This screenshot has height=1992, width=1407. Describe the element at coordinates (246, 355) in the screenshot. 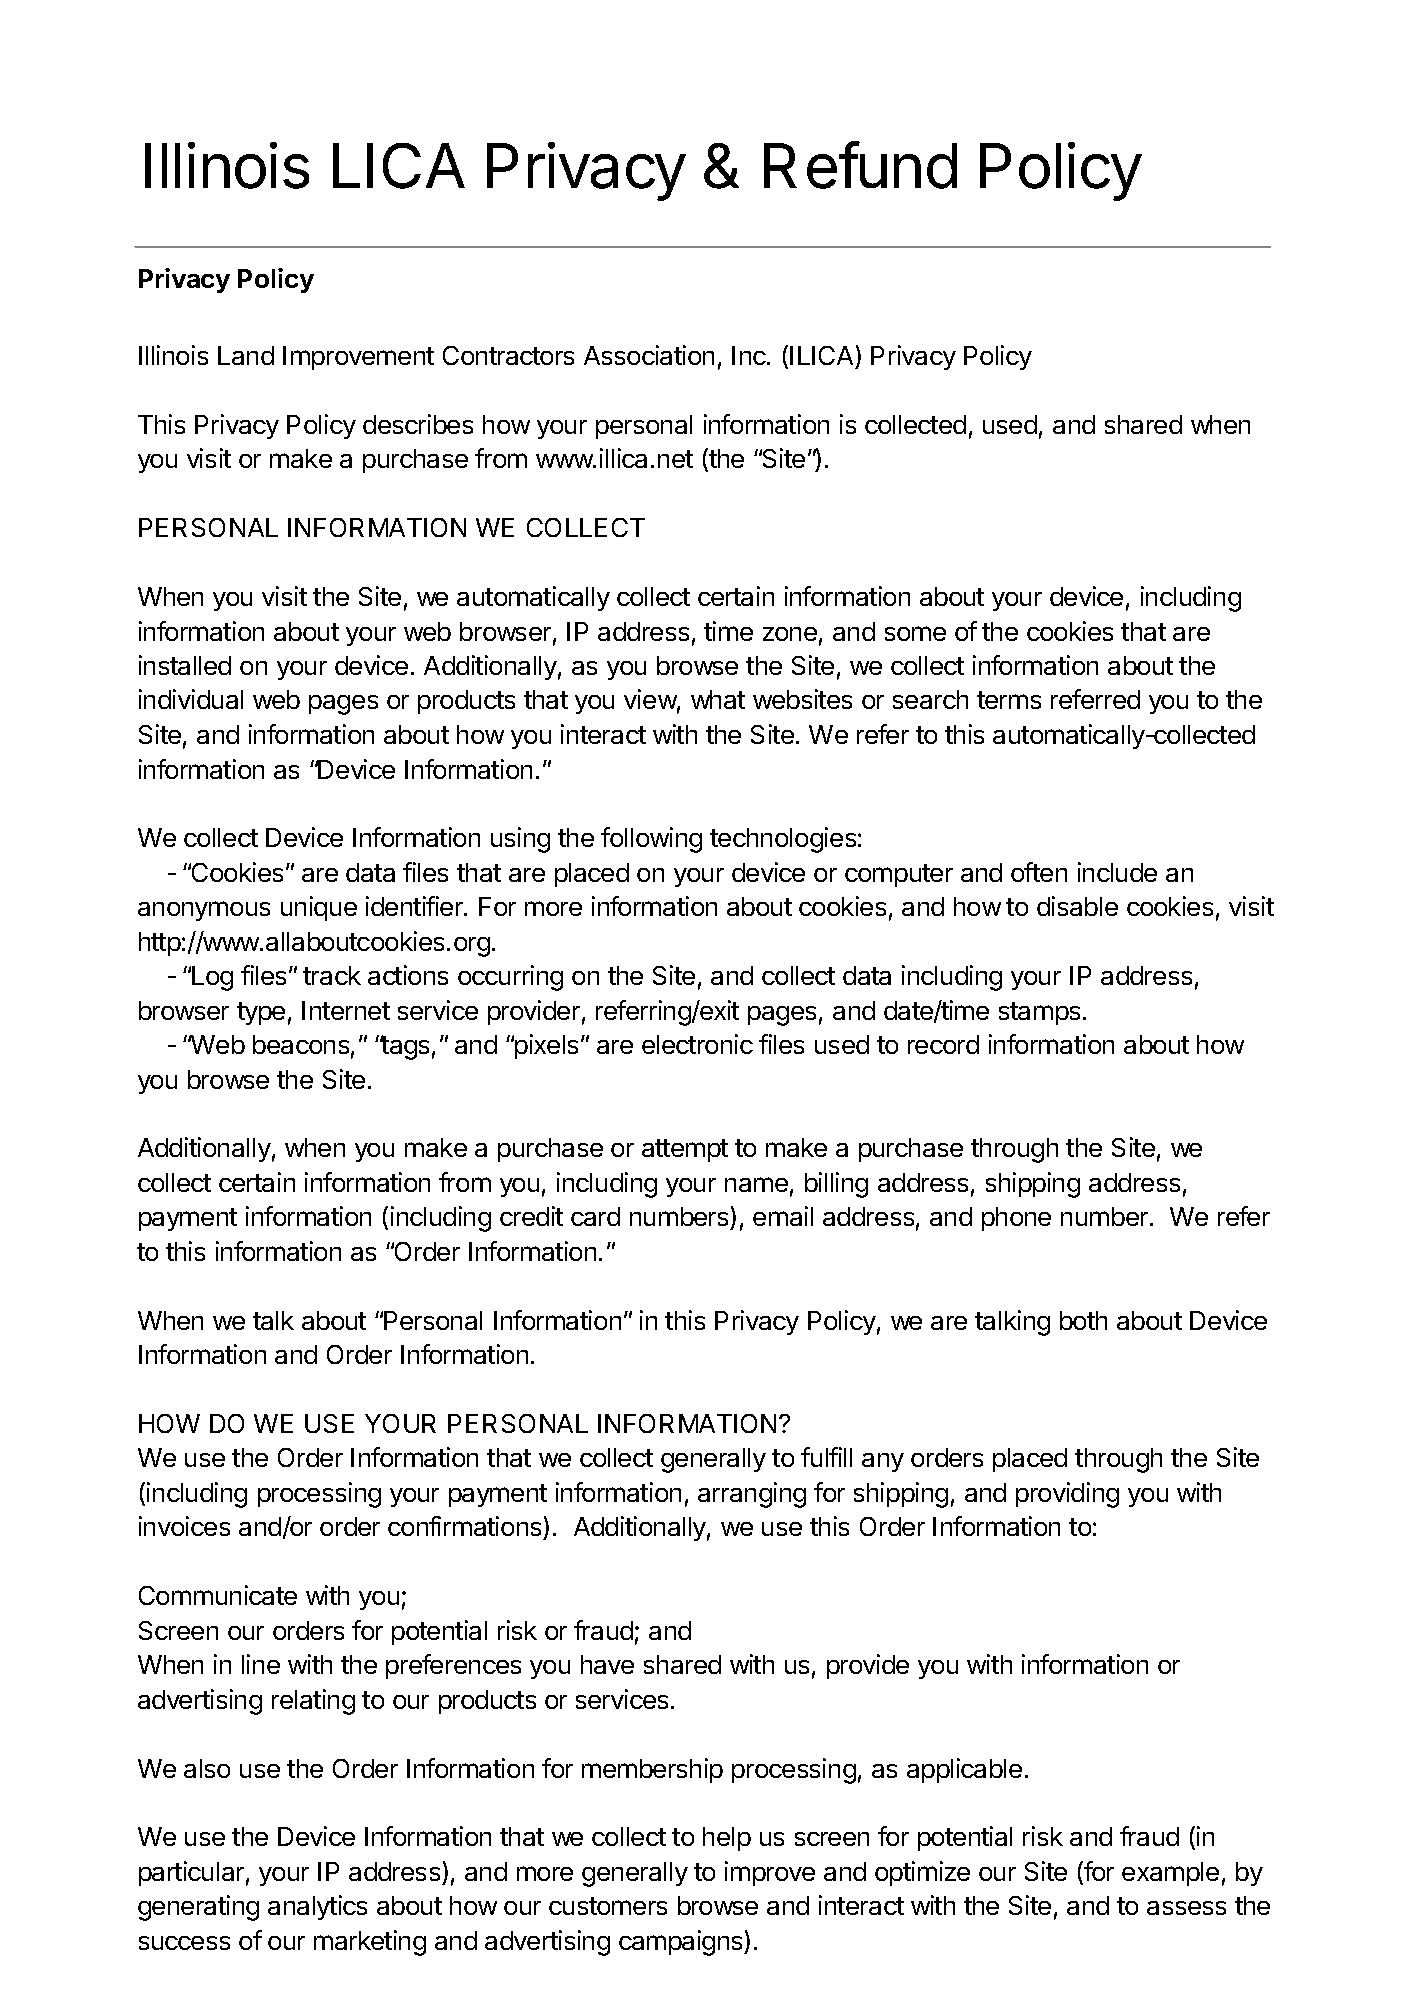

I see `Land` at that location.
